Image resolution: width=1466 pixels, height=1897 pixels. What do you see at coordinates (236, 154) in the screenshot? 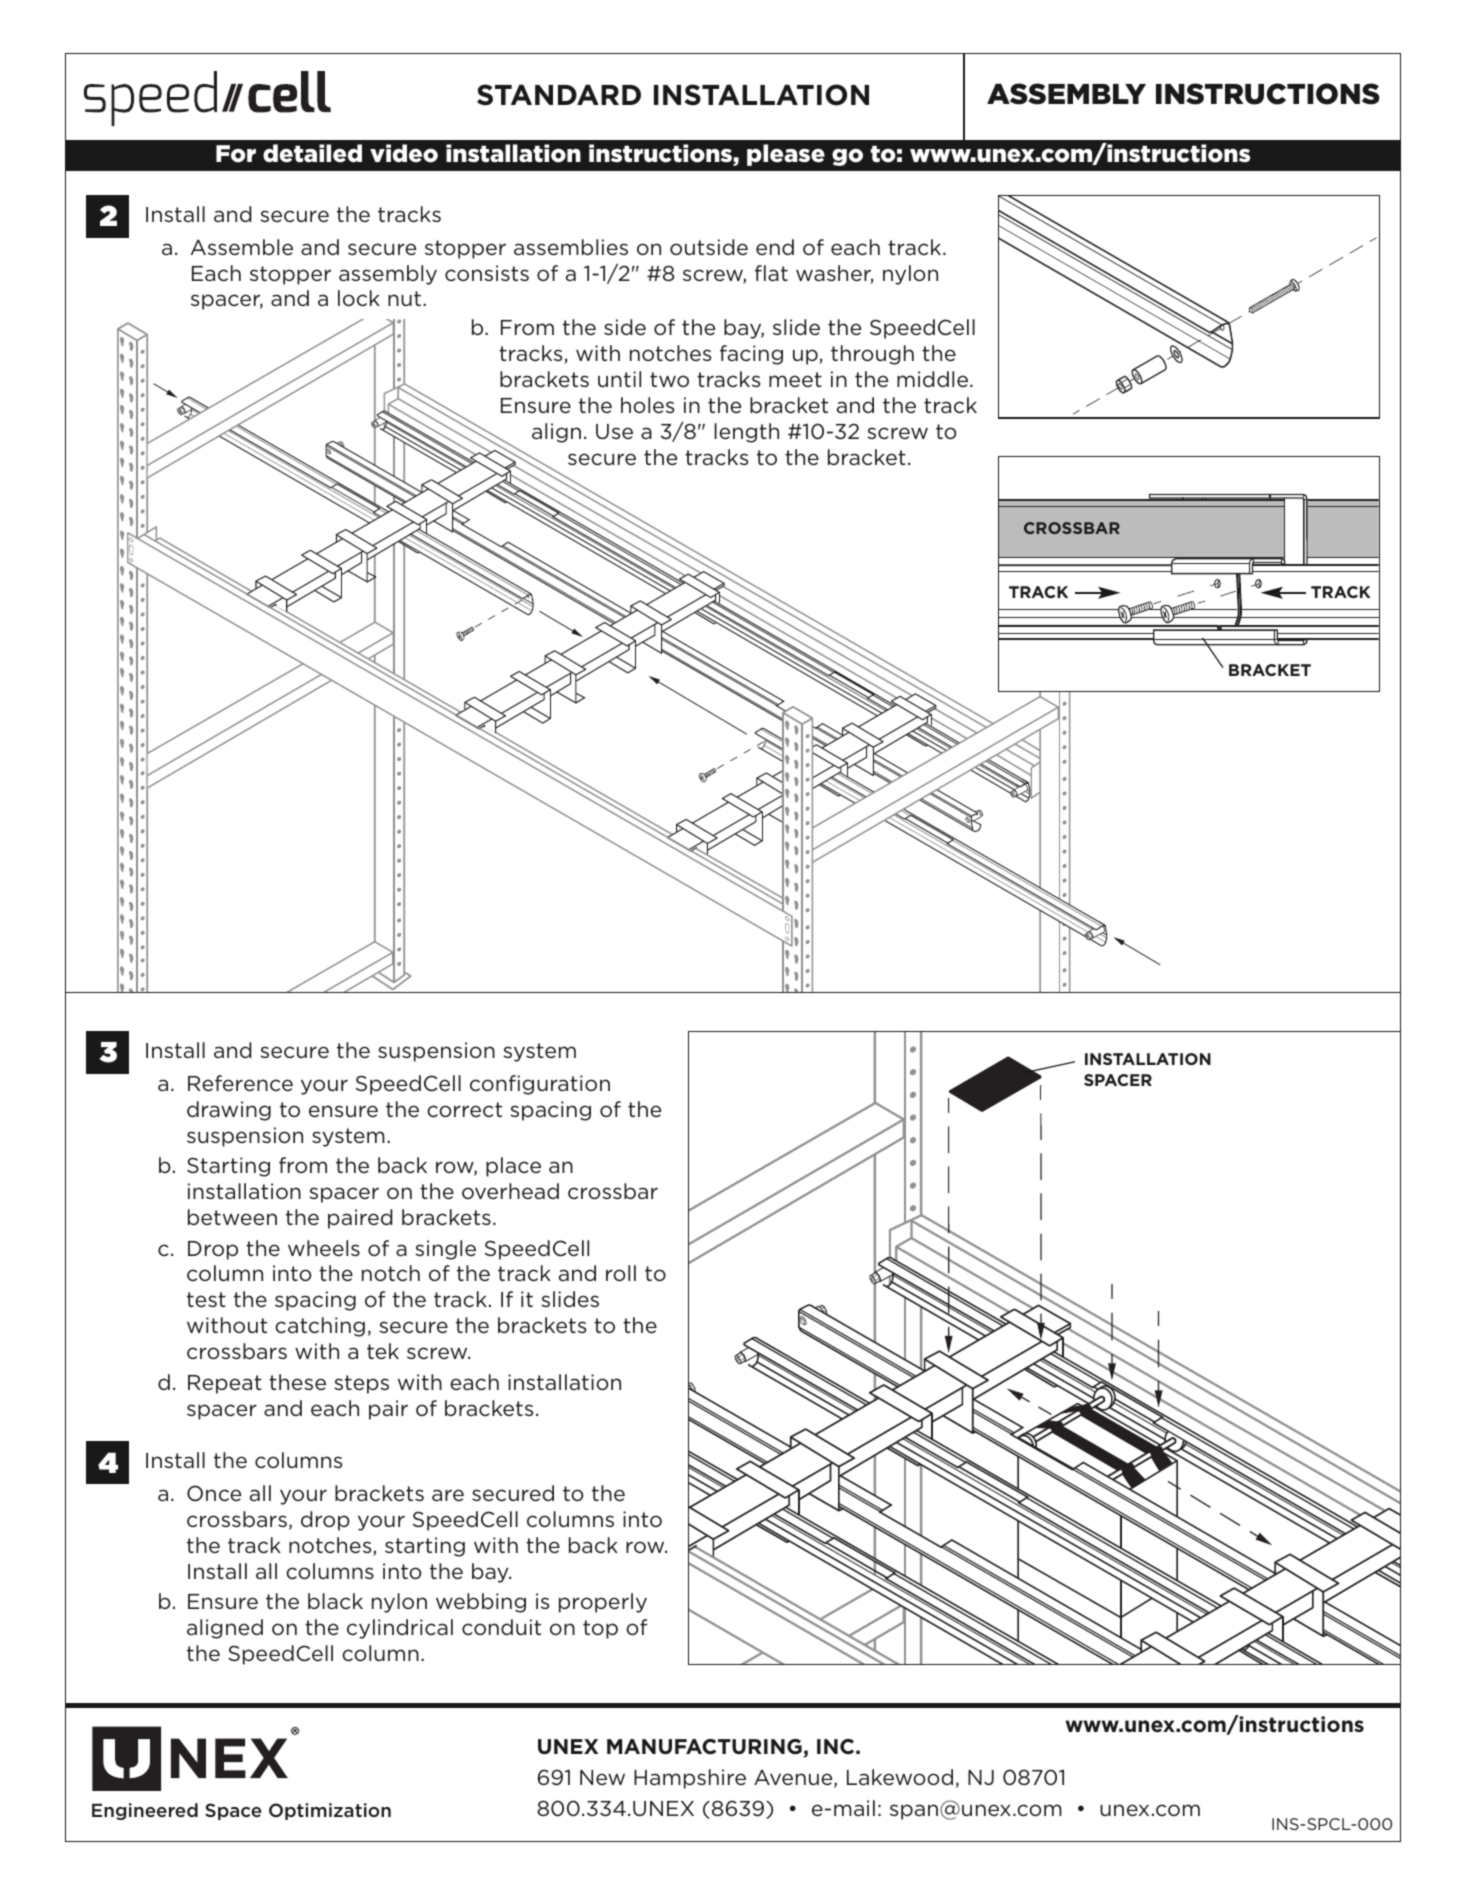
I see `For` at bounding box center [236, 154].
